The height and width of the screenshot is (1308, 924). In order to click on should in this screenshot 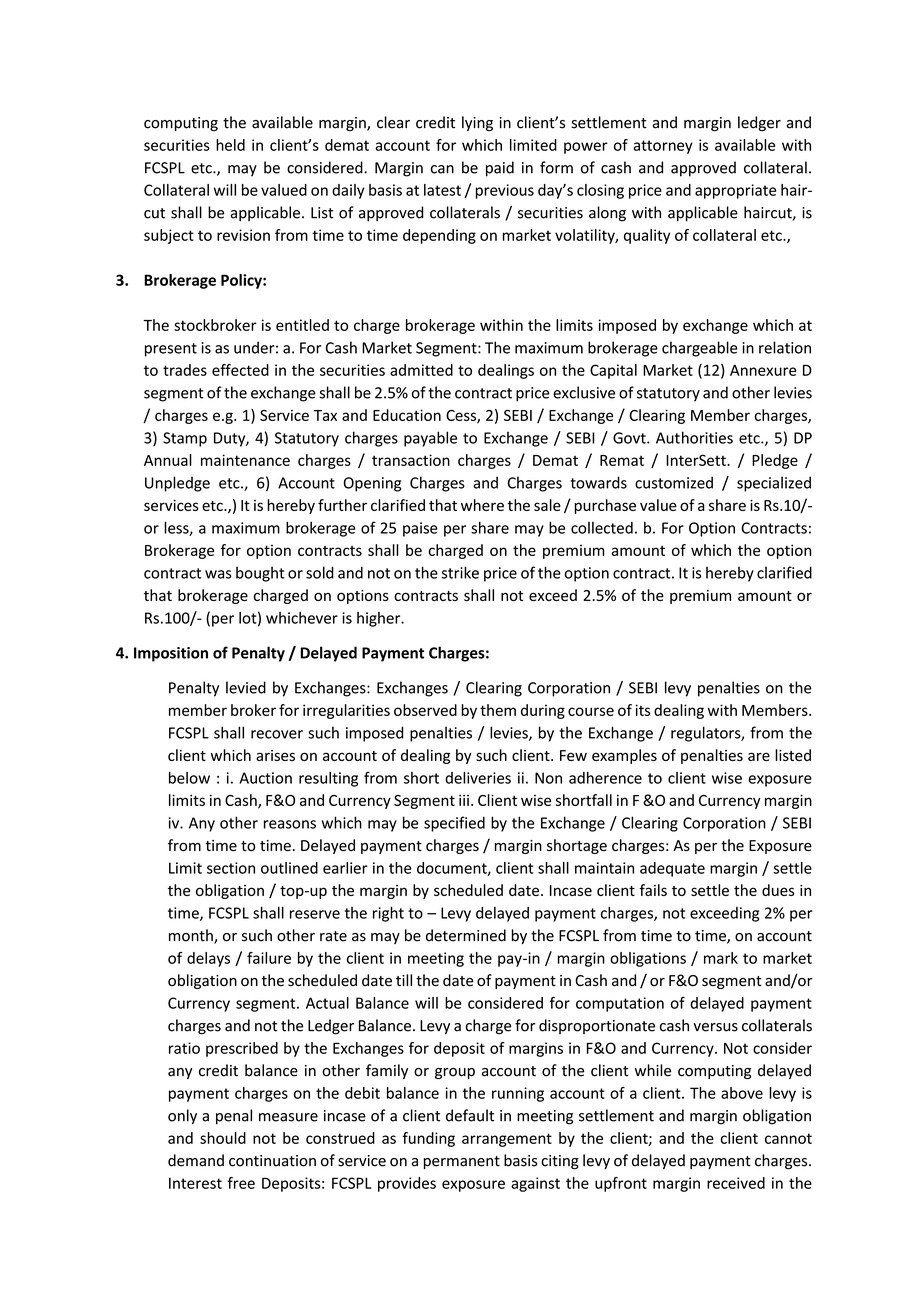, I will do `click(223, 1138)`.
